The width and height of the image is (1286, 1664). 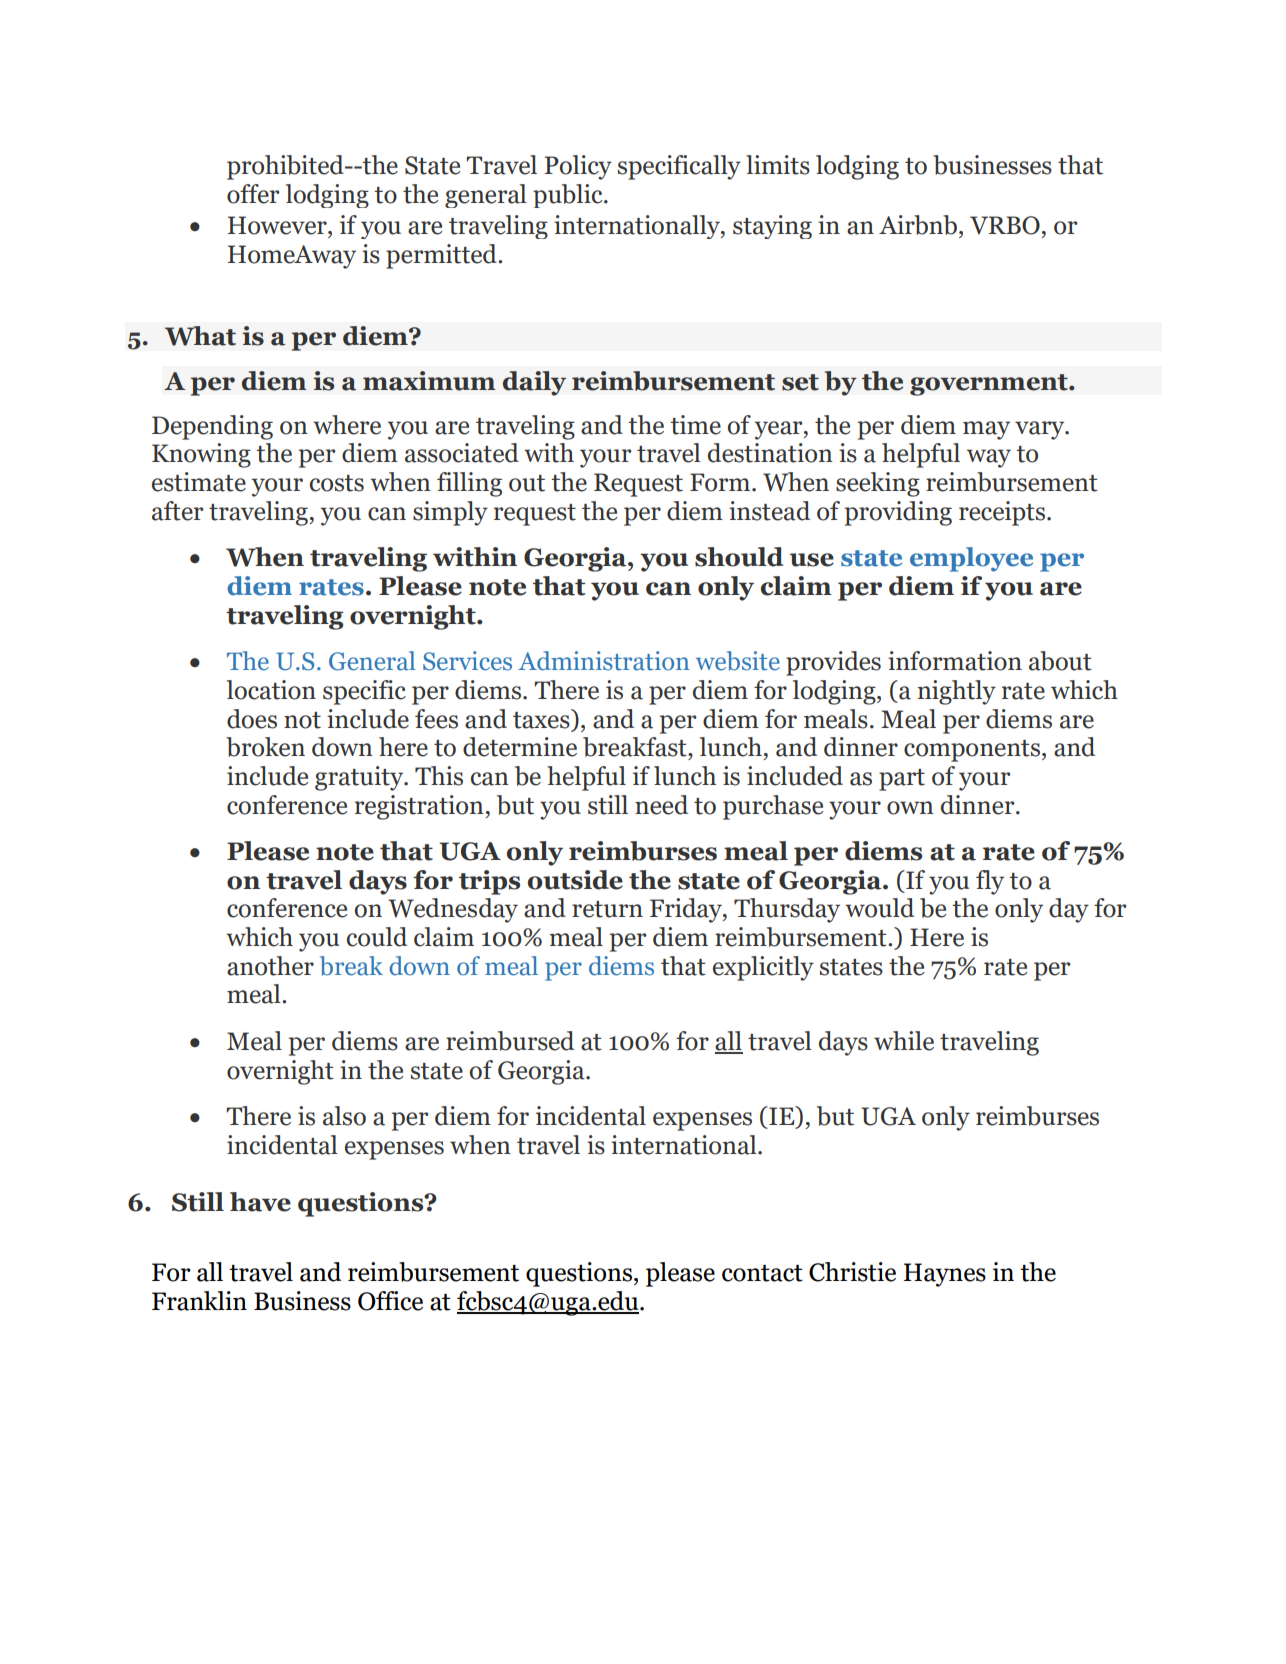 What do you see at coordinates (253, 194) in the image?
I see `offer` at bounding box center [253, 194].
